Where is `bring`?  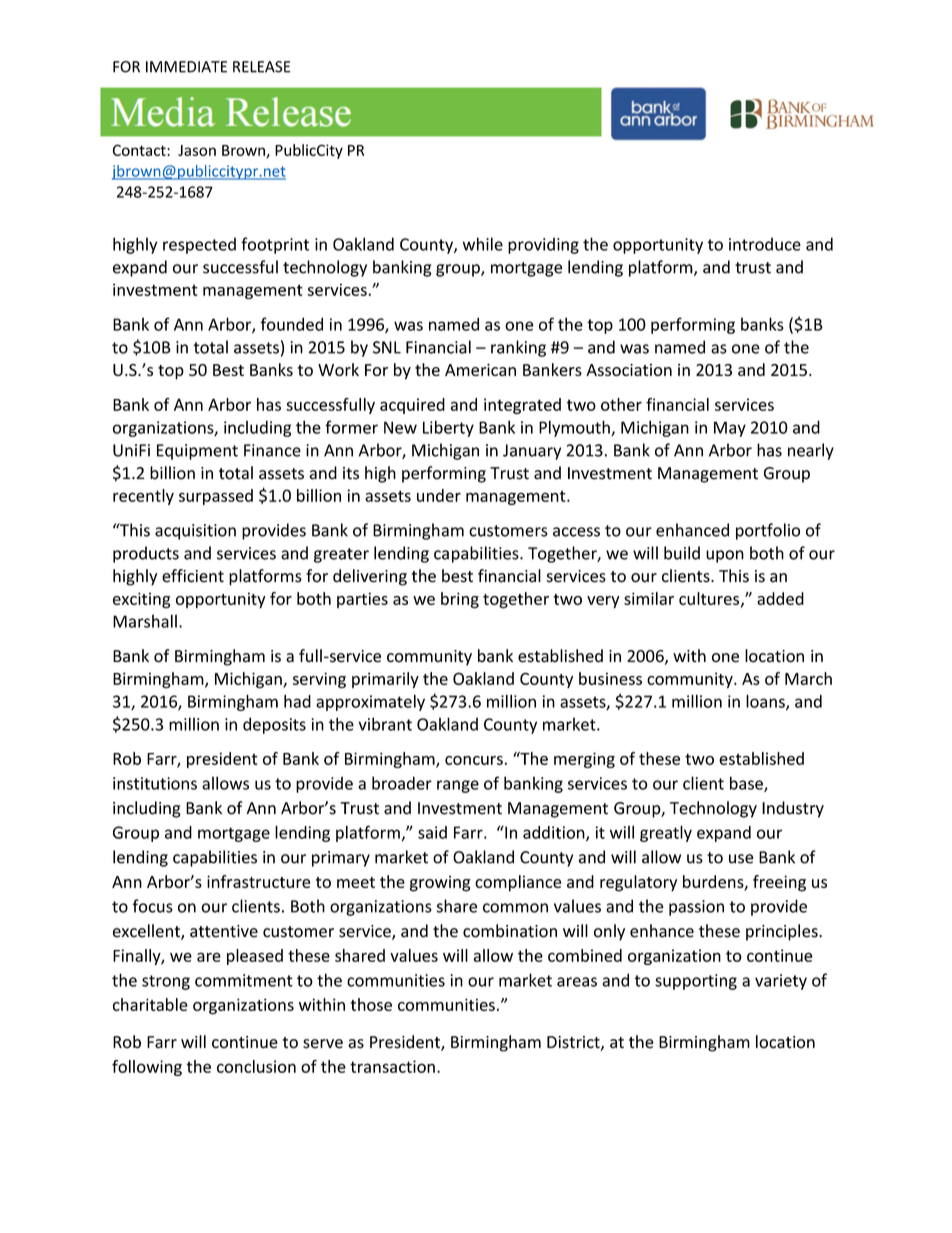 bring is located at coordinates (460, 600).
